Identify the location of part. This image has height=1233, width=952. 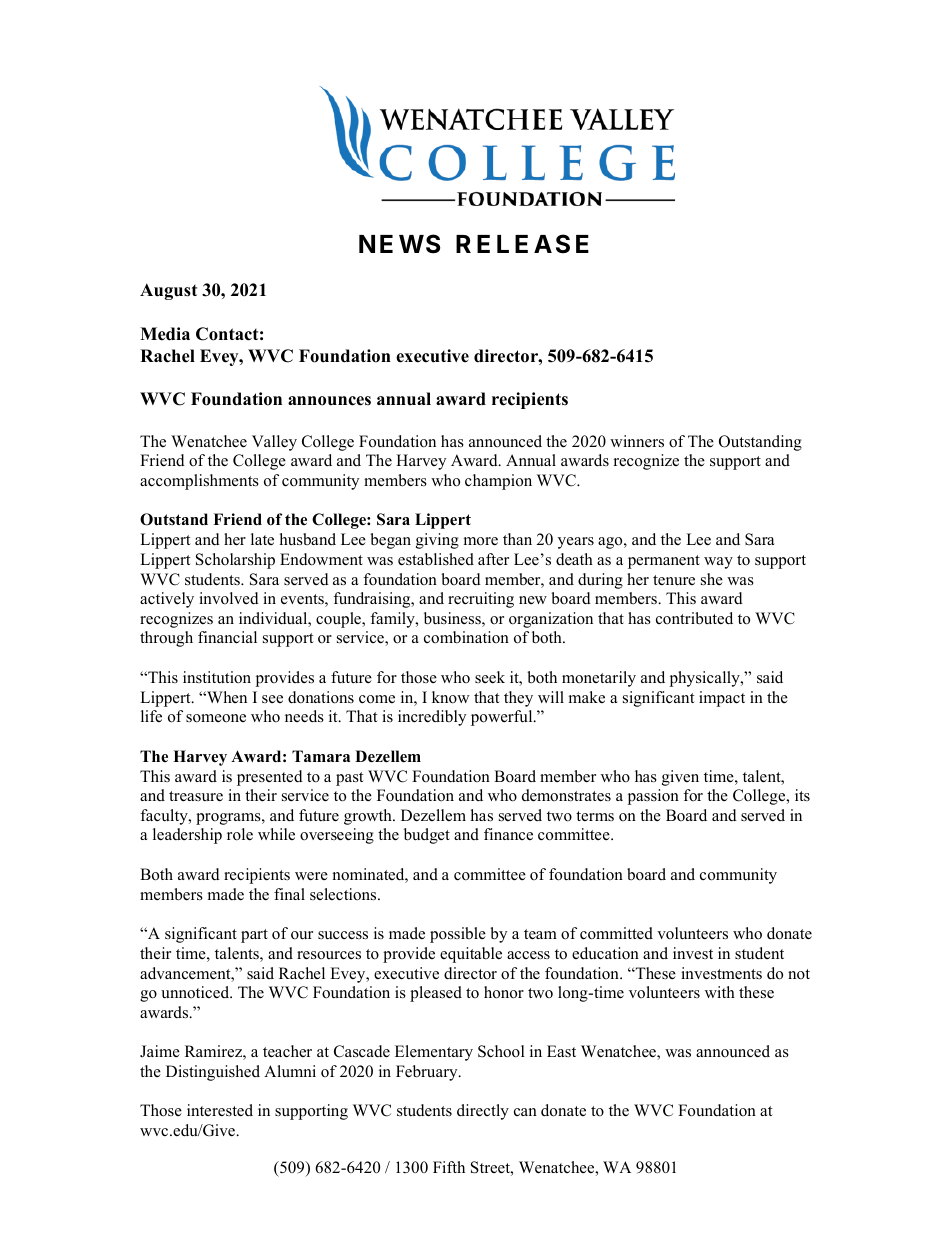
(254, 936).
